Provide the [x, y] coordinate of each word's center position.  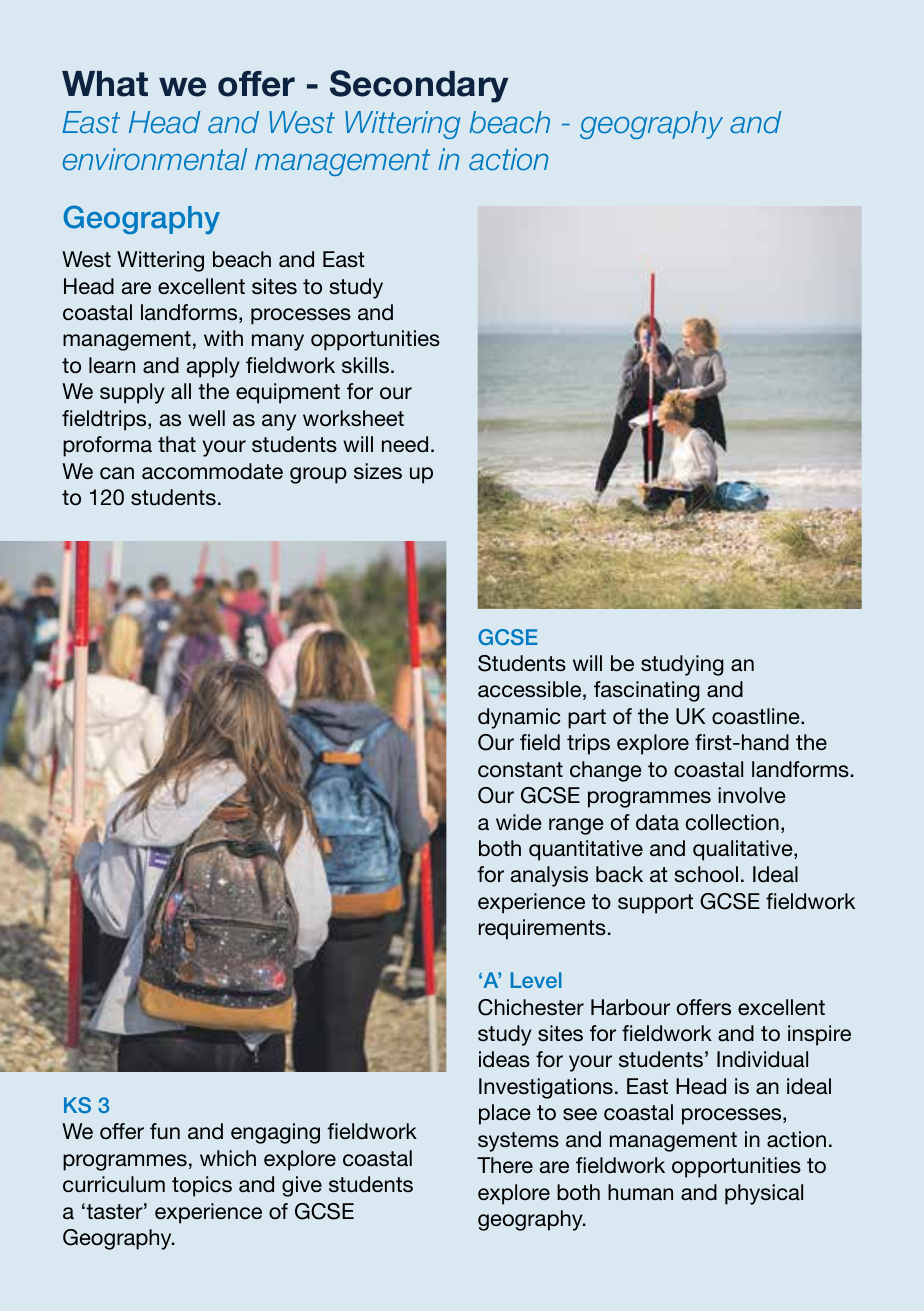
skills [365, 365]
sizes [378, 471]
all [181, 391]
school [706, 874]
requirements [542, 929]
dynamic [519, 718]
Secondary [419, 86]
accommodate [212, 471]
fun [165, 1131]
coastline [757, 716]
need [405, 444]
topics [202, 1186]
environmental [155, 159]
